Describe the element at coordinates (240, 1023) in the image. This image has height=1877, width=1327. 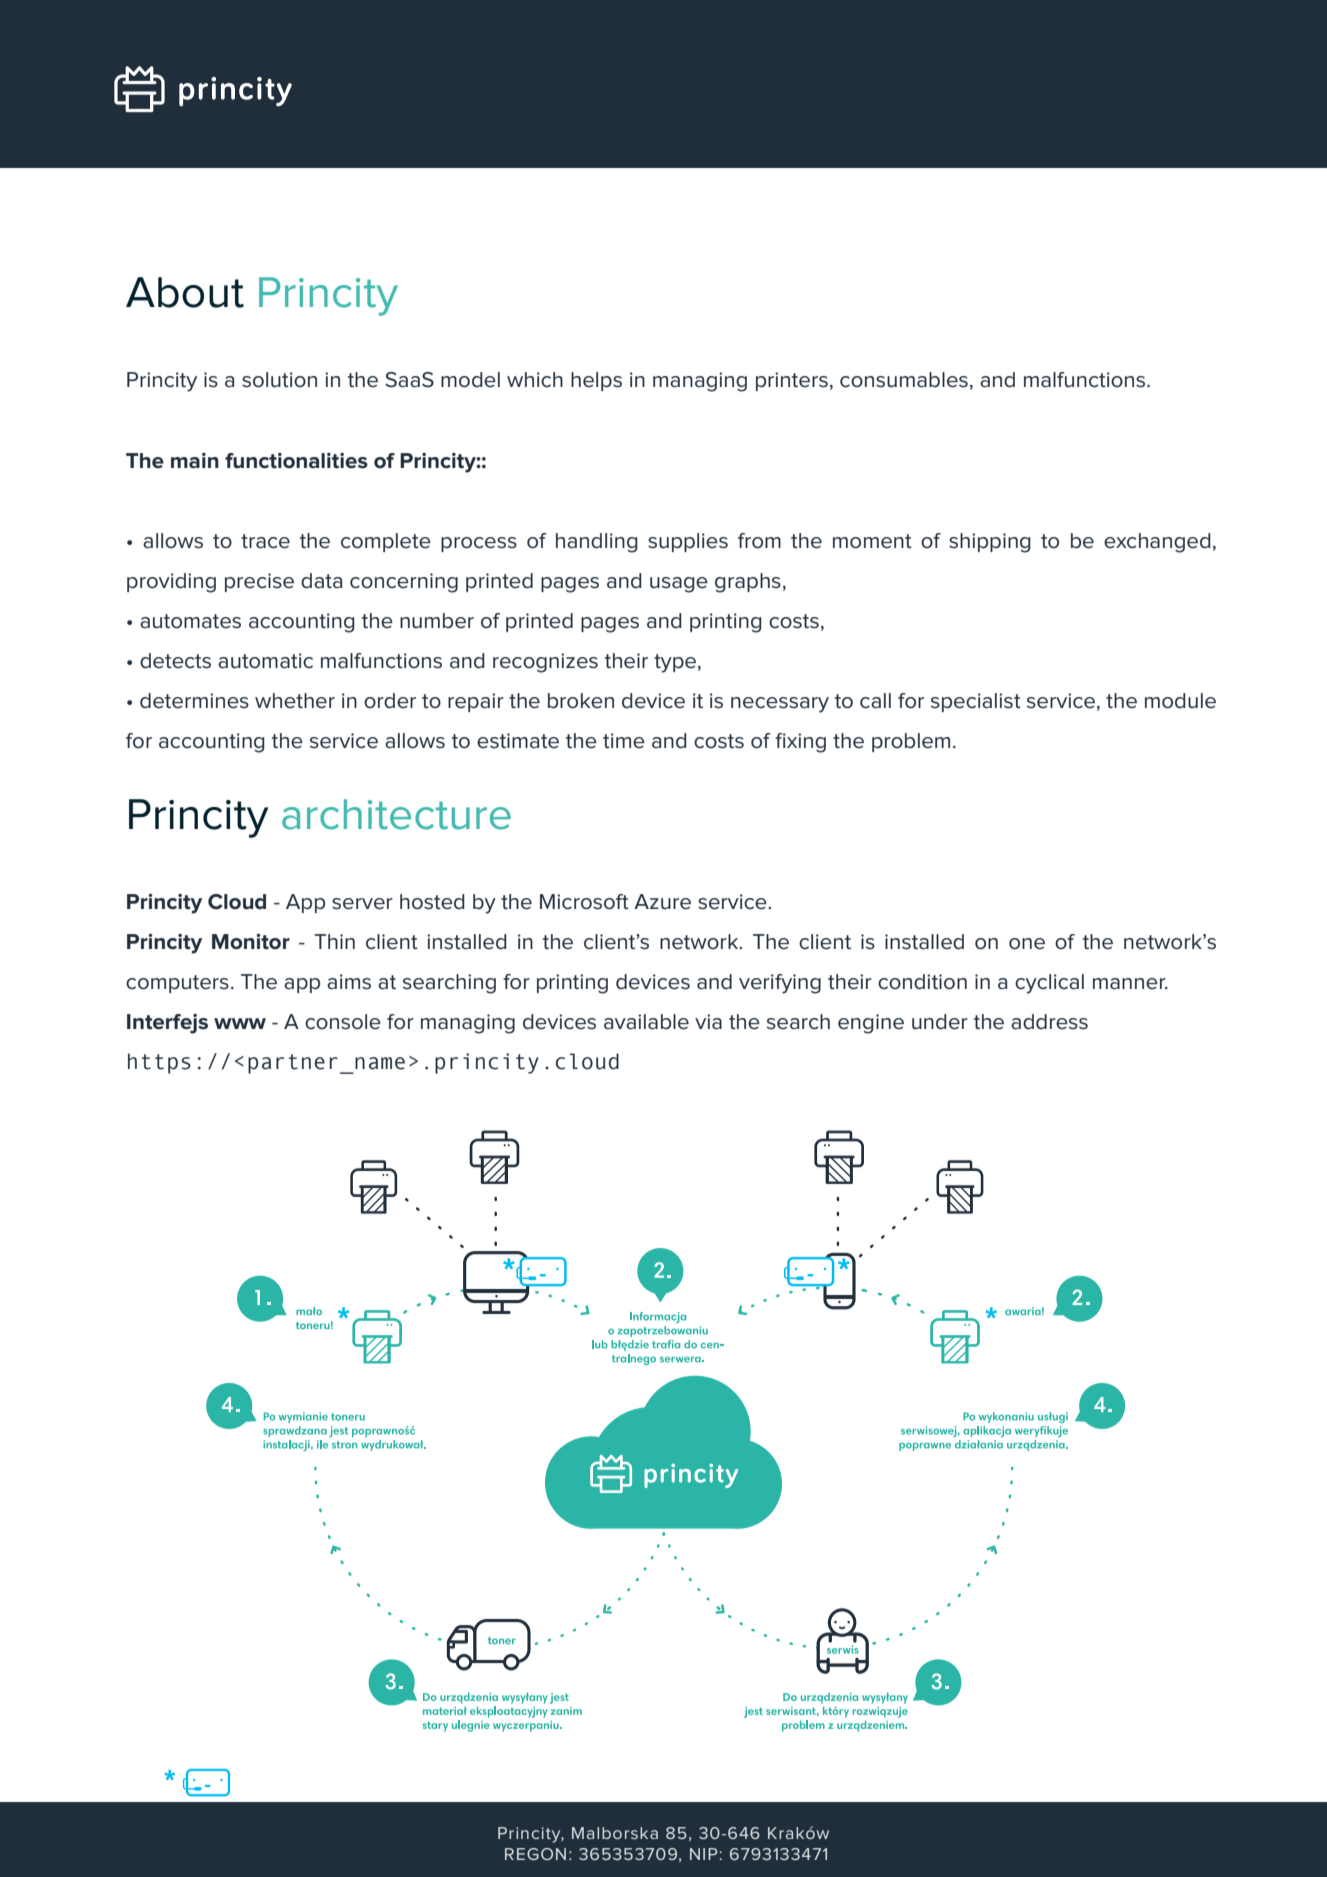
I see `www` at that location.
